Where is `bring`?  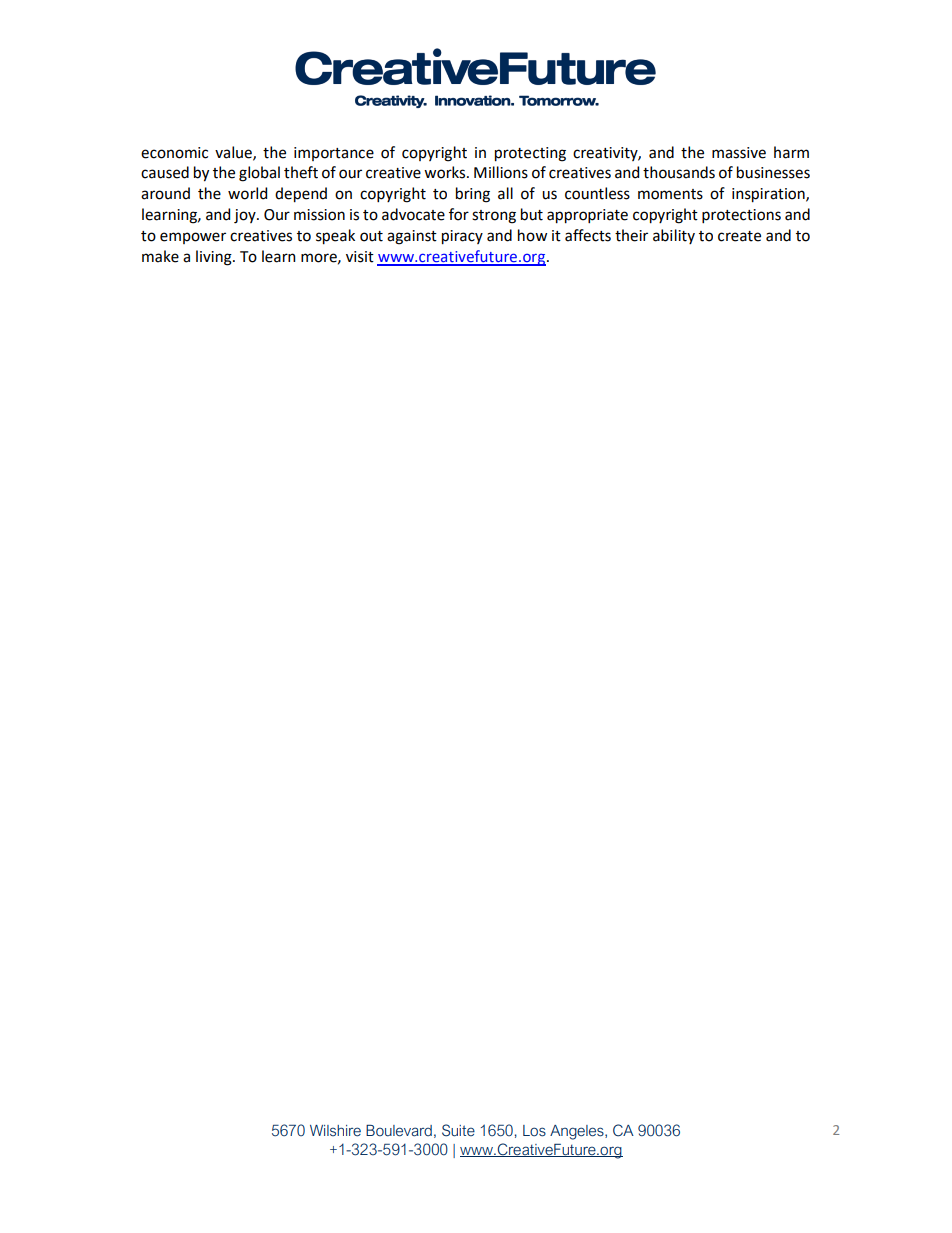 bring is located at coordinates (473, 195).
